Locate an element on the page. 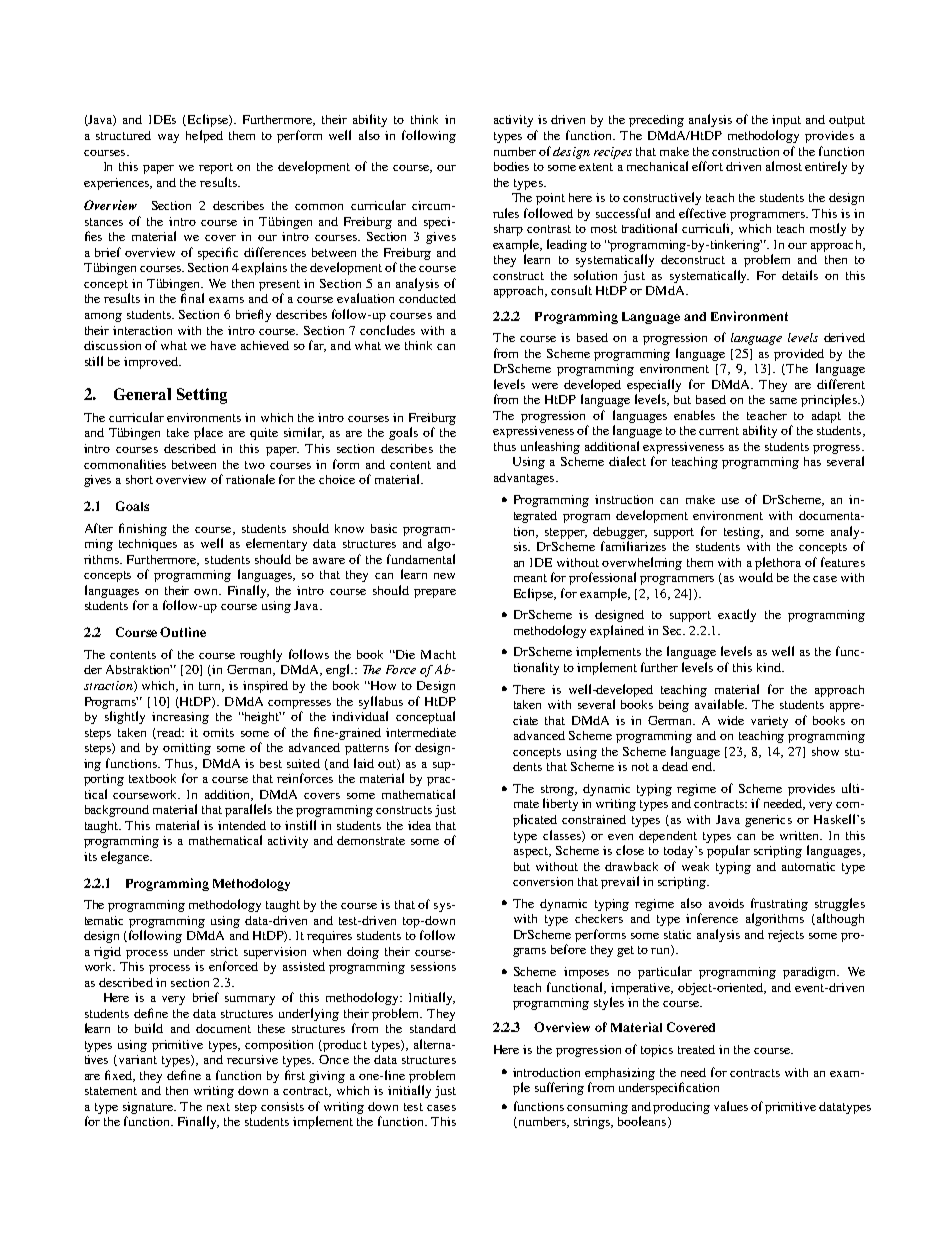 This image has width=952, height=1233. bodies is located at coordinates (511, 166).
